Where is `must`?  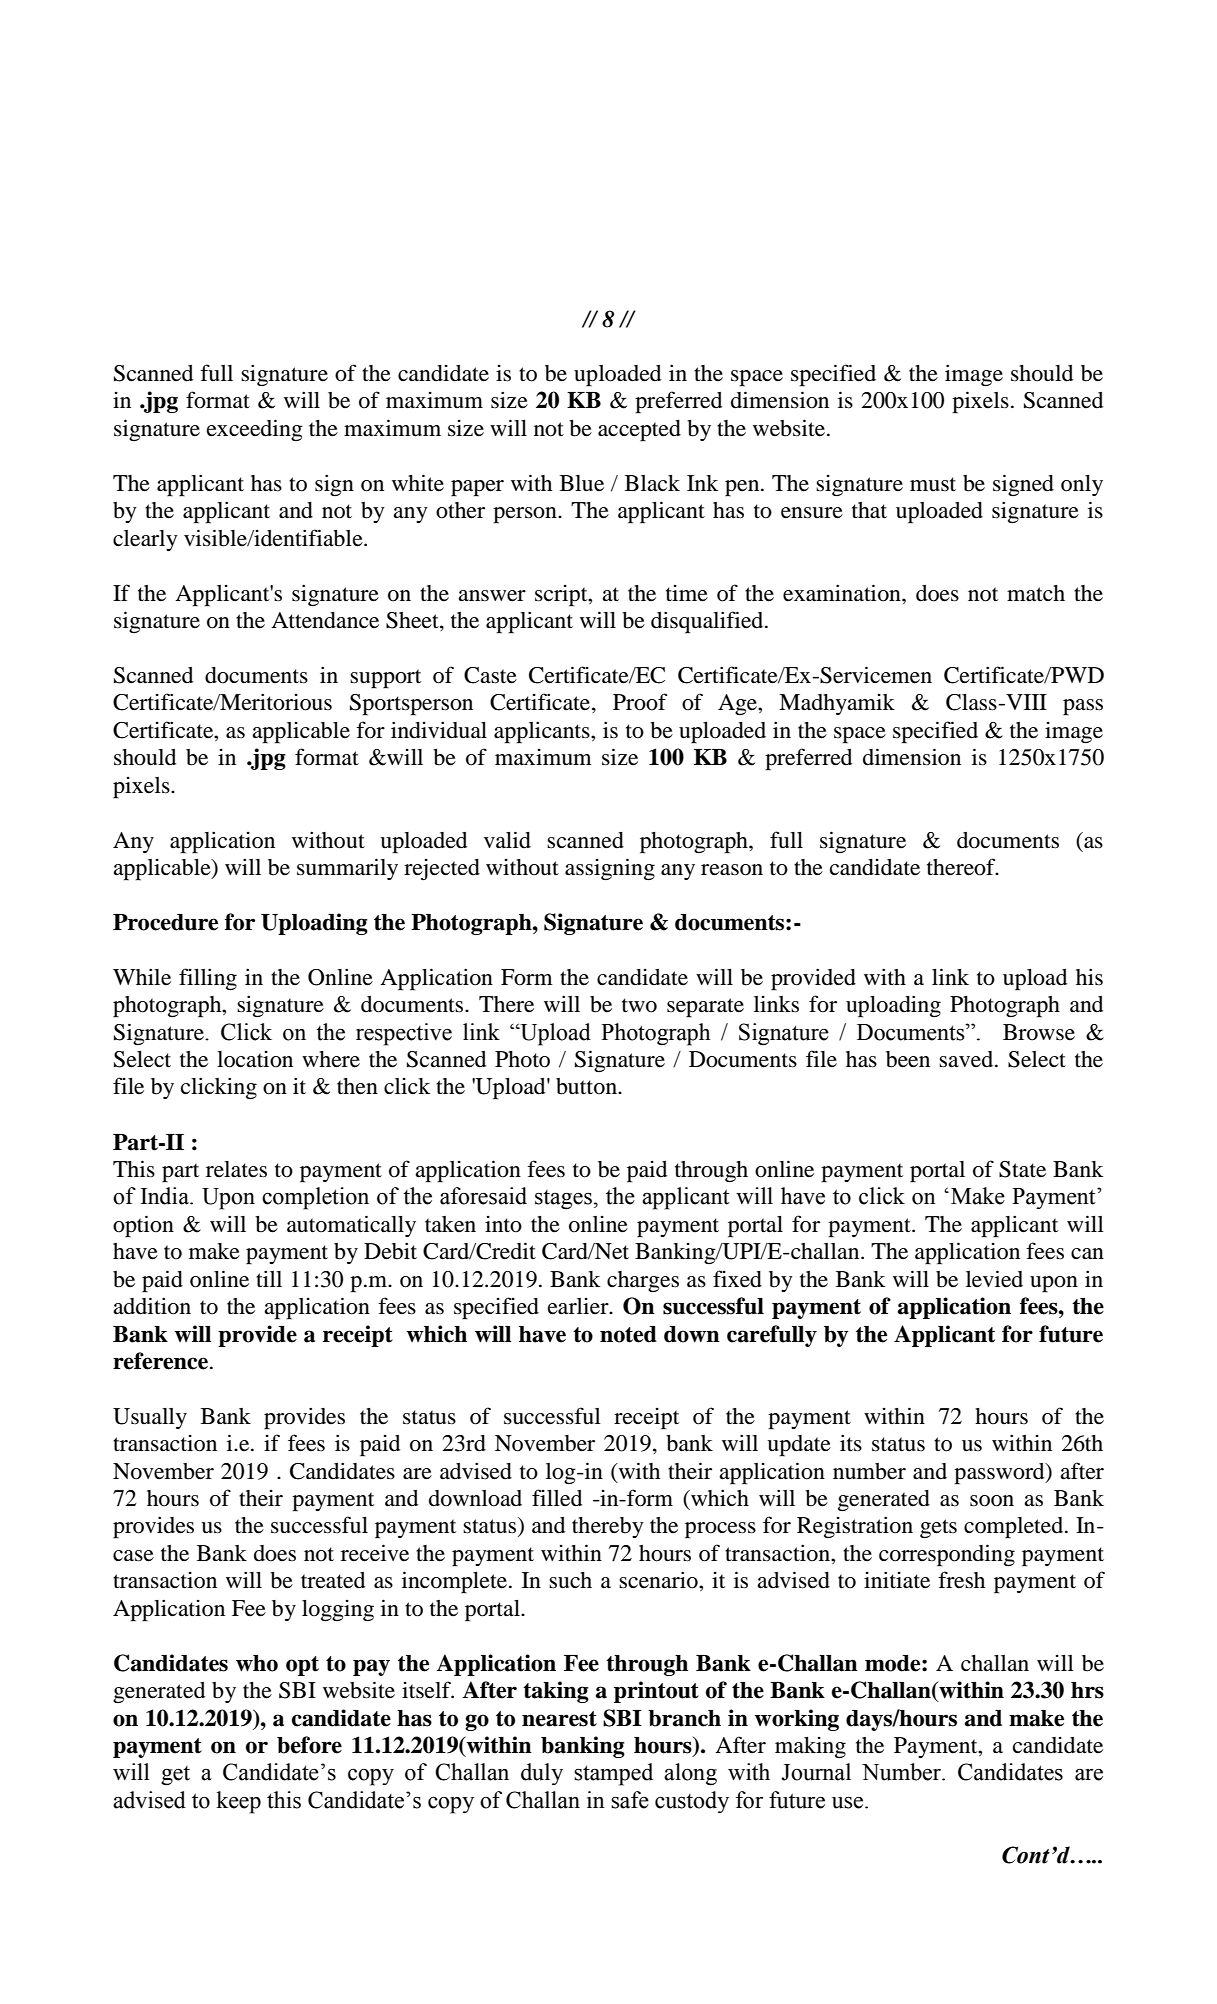
must is located at coordinates (933, 484).
